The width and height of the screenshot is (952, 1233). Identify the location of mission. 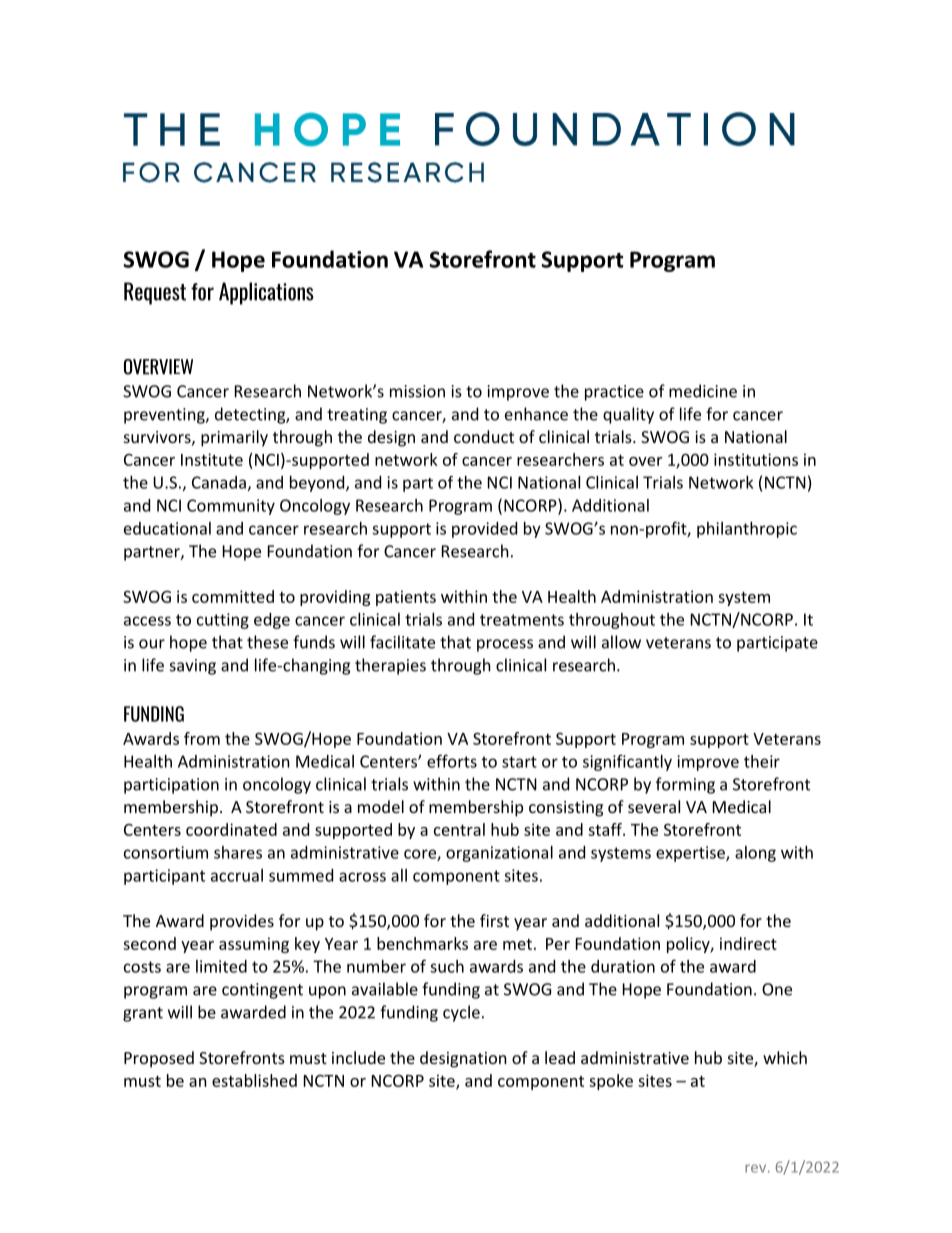
(417, 391).
